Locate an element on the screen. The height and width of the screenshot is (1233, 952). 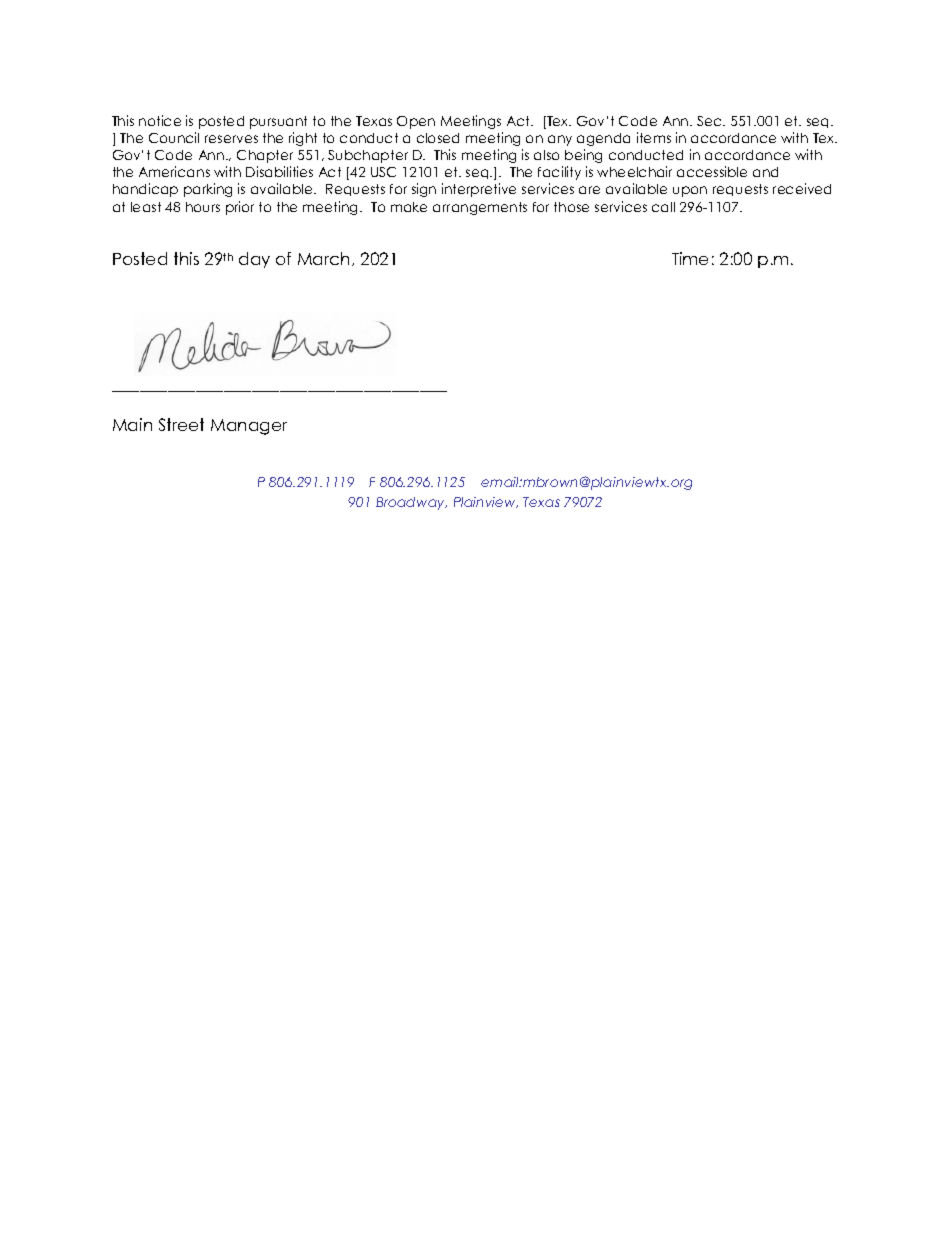
Broadway is located at coordinates (411, 503).
